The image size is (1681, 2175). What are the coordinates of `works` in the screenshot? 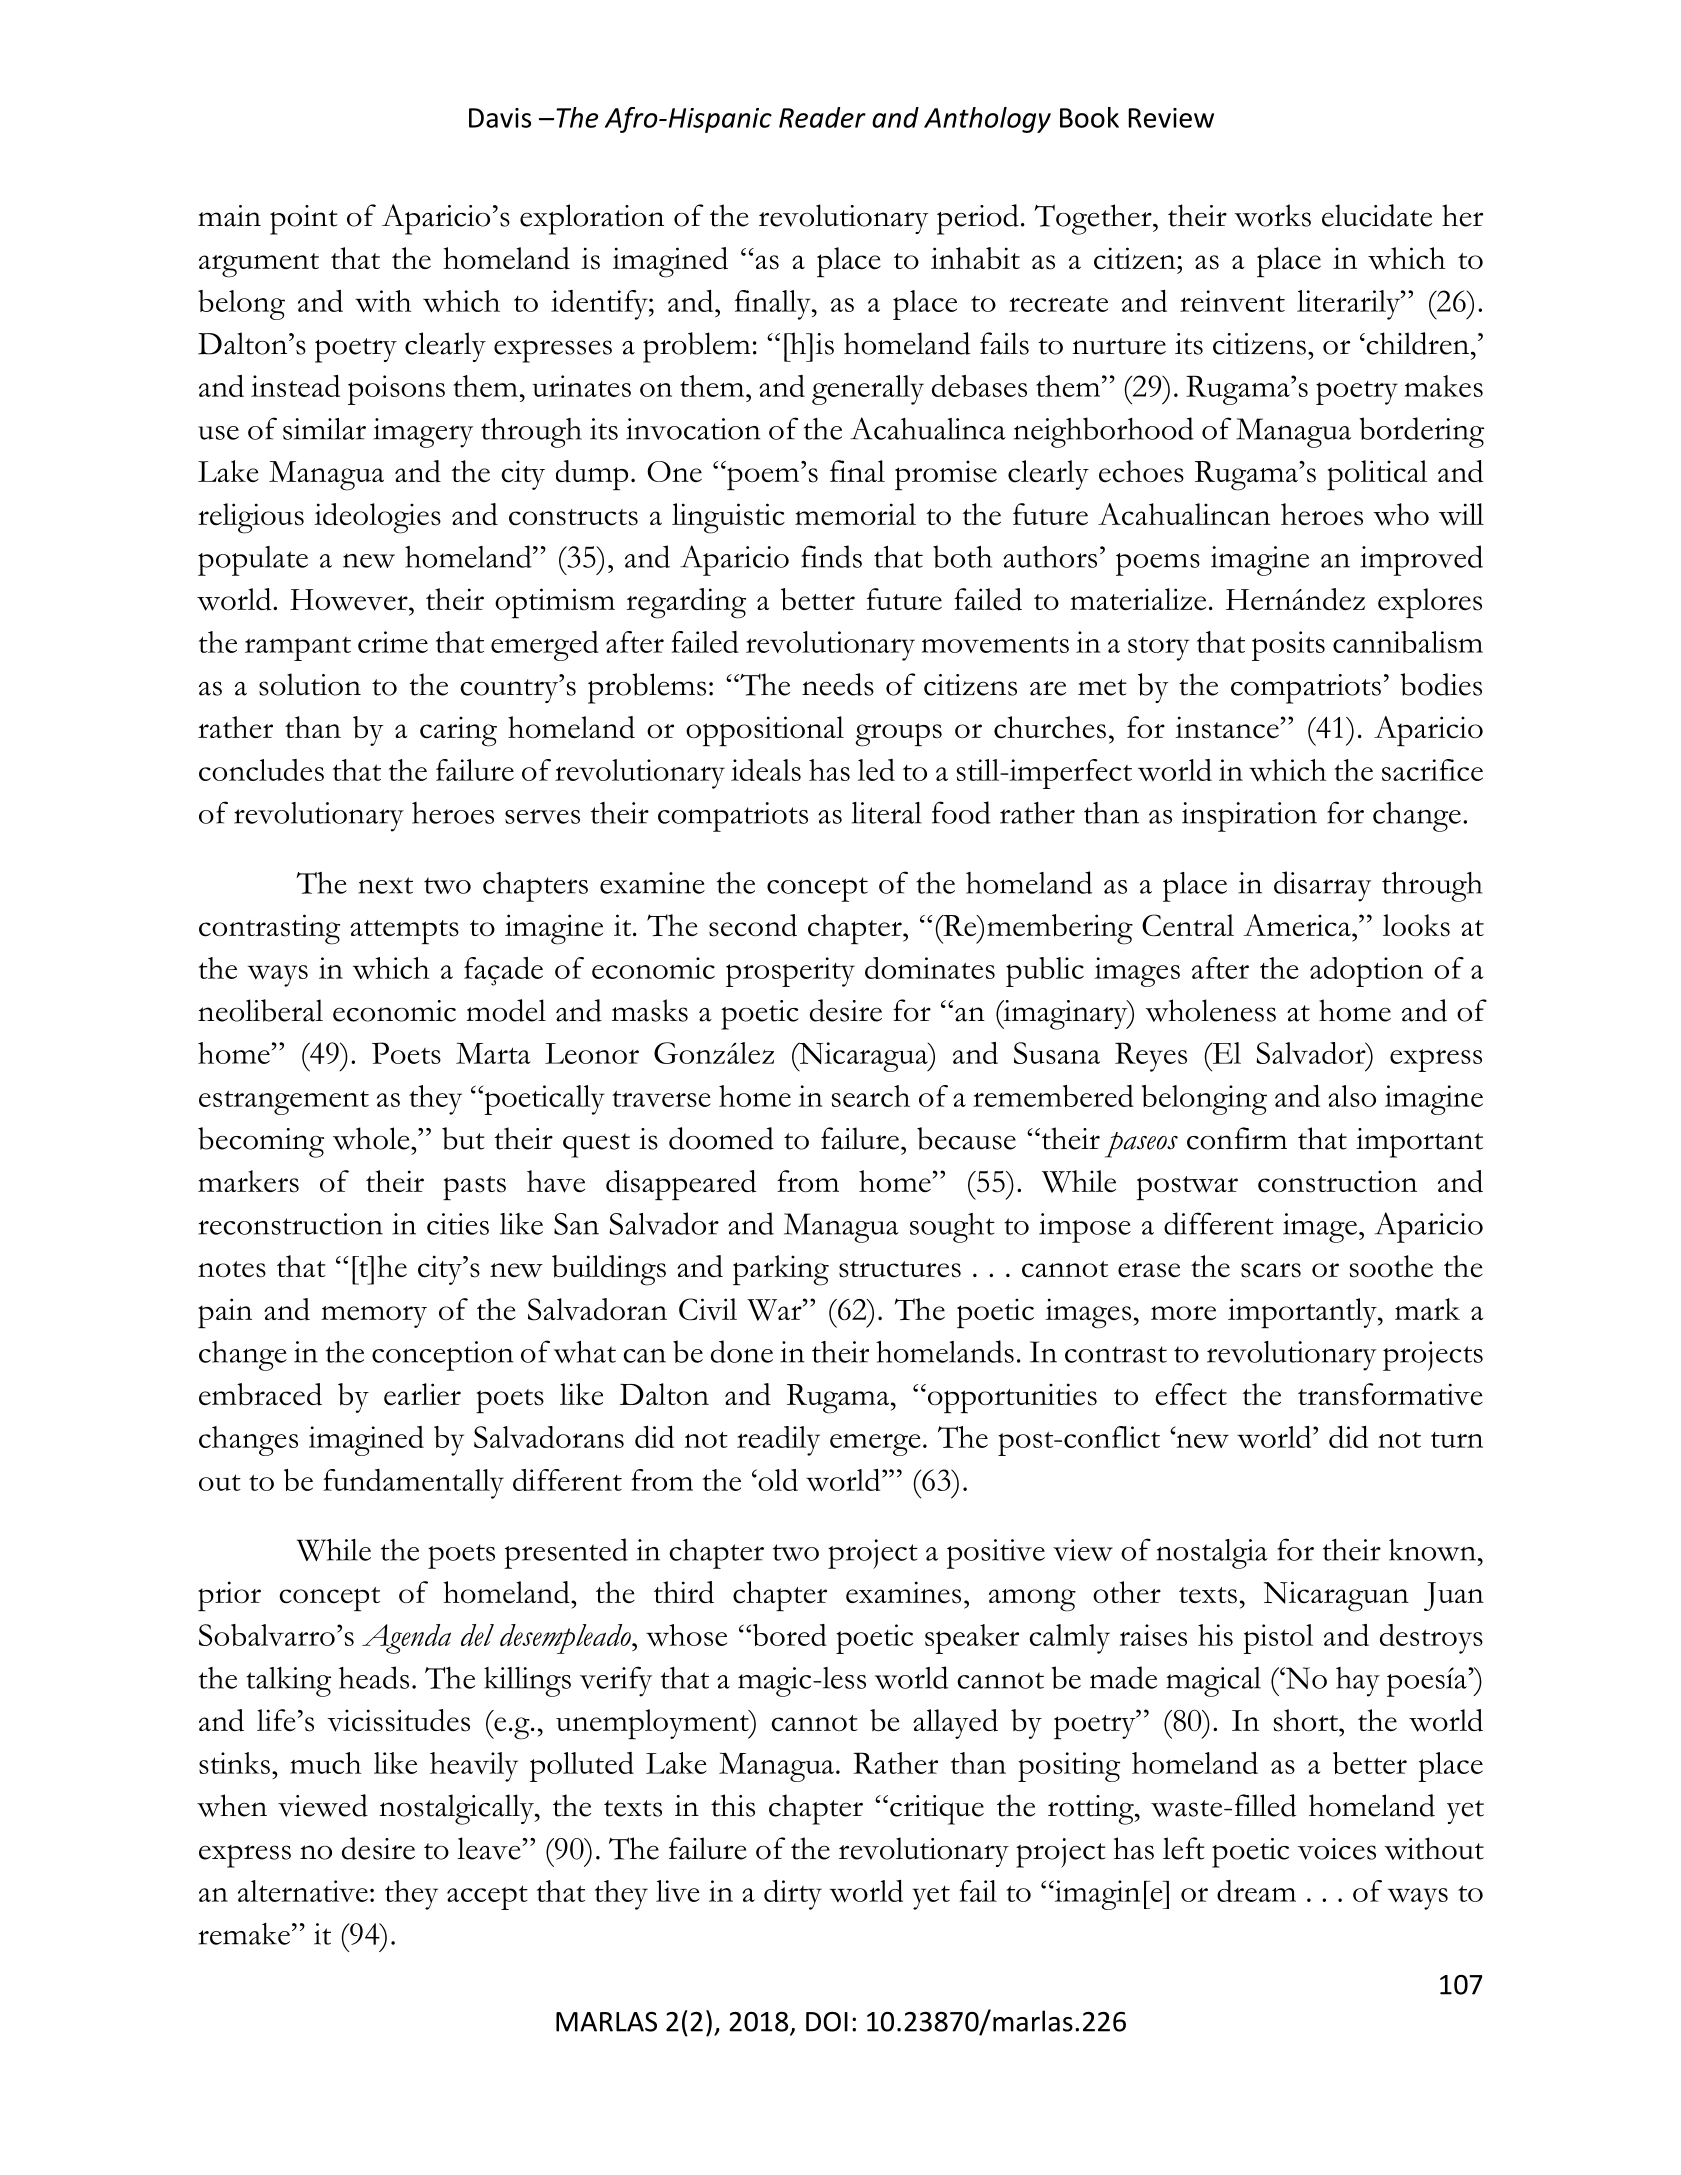 It's located at (1272, 215).
